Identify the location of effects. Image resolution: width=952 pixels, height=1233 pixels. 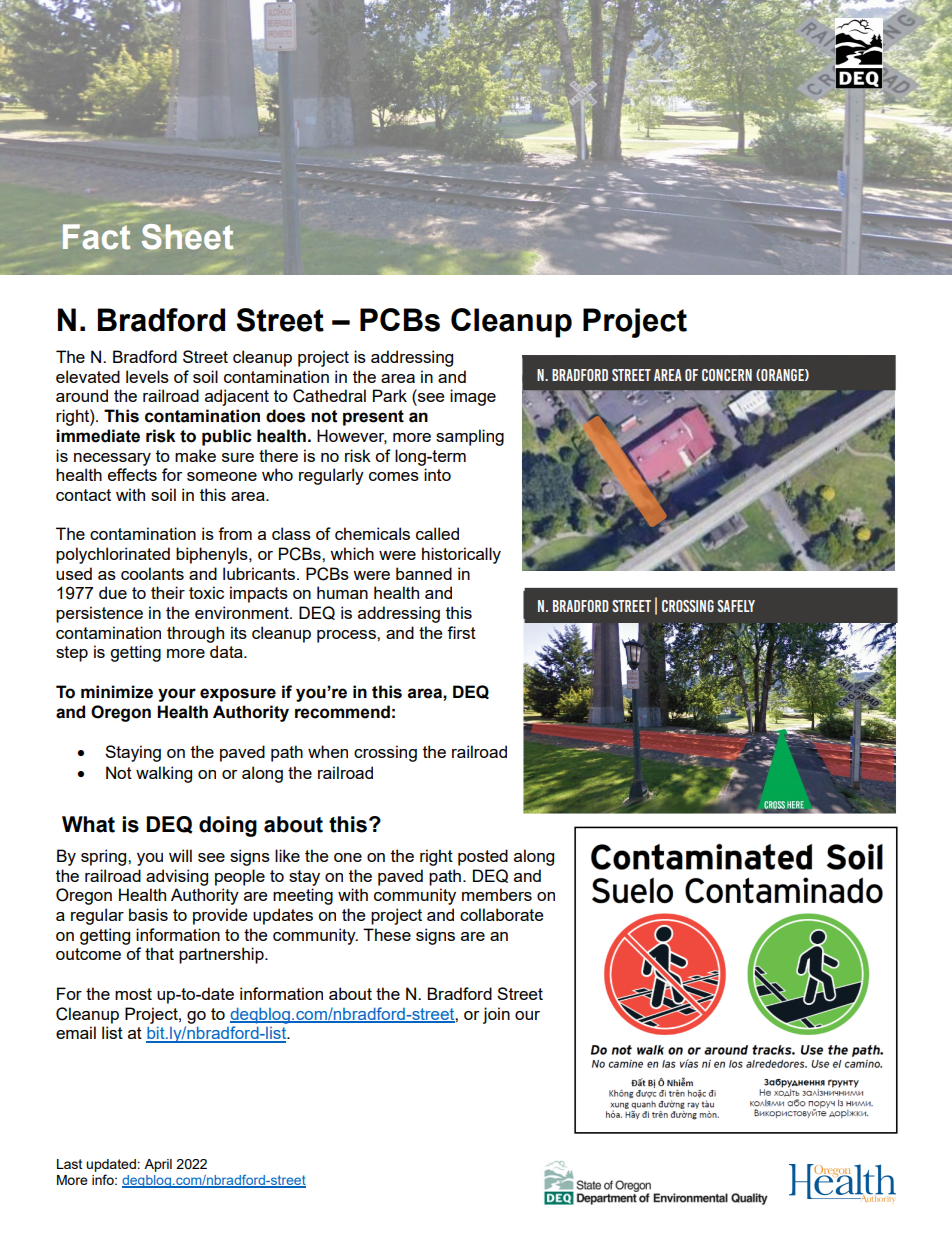
(132, 474).
